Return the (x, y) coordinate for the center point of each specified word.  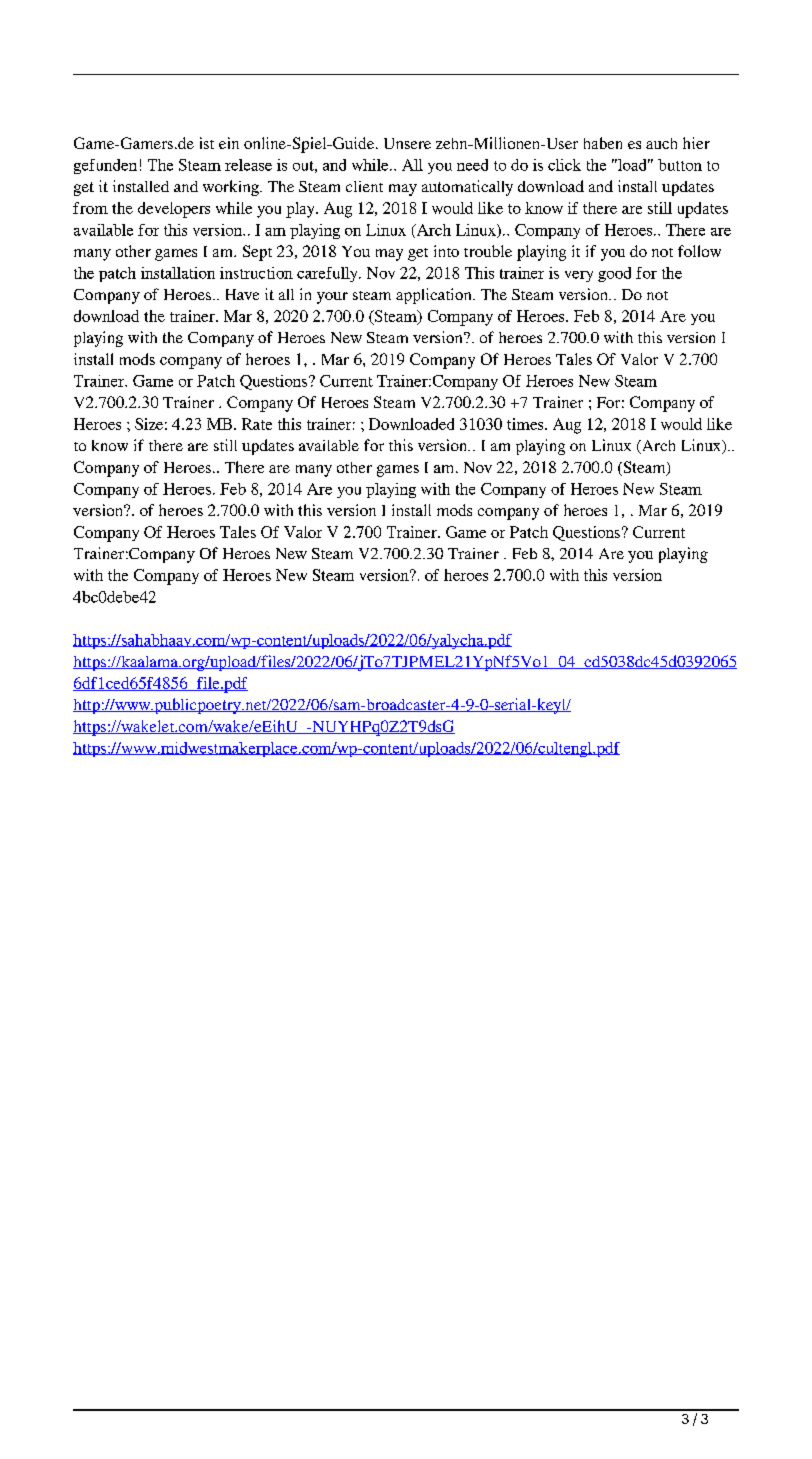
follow (699, 251)
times (526, 424)
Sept (257, 253)
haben (603, 143)
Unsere (407, 143)
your (332, 298)
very (579, 276)
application (435, 296)
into (446, 251)
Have (242, 294)
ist (207, 143)
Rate (257, 424)
